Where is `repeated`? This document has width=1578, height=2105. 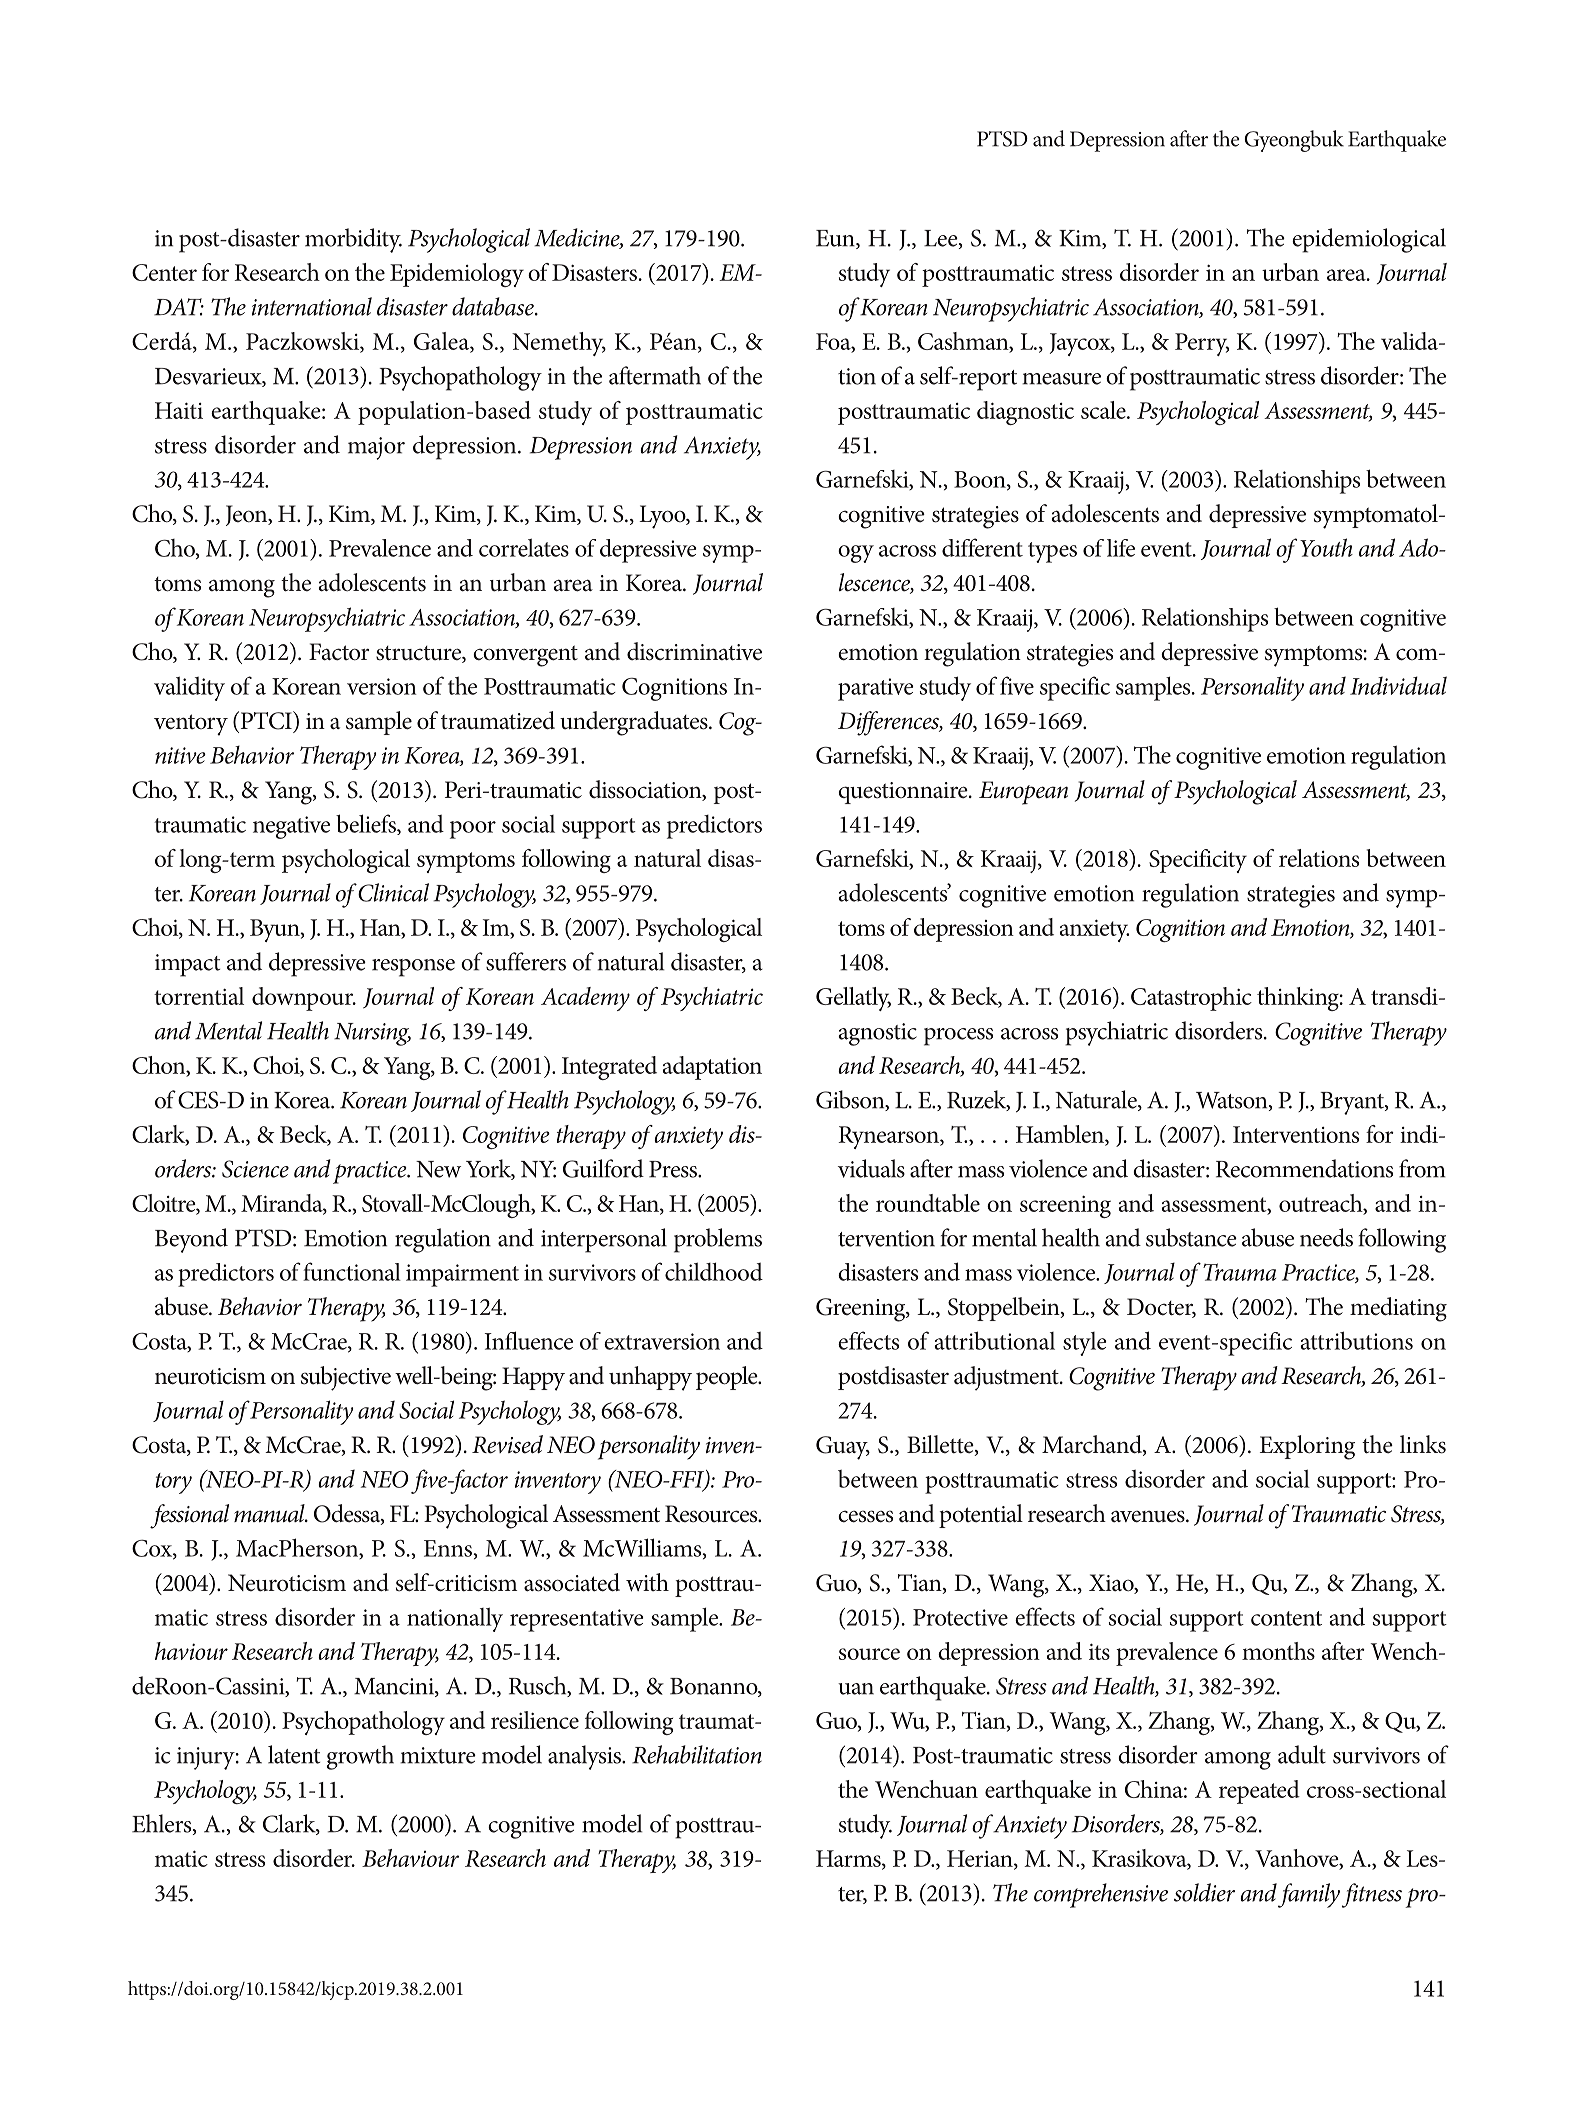
repeated is located at coordinates (1259, 1792).
